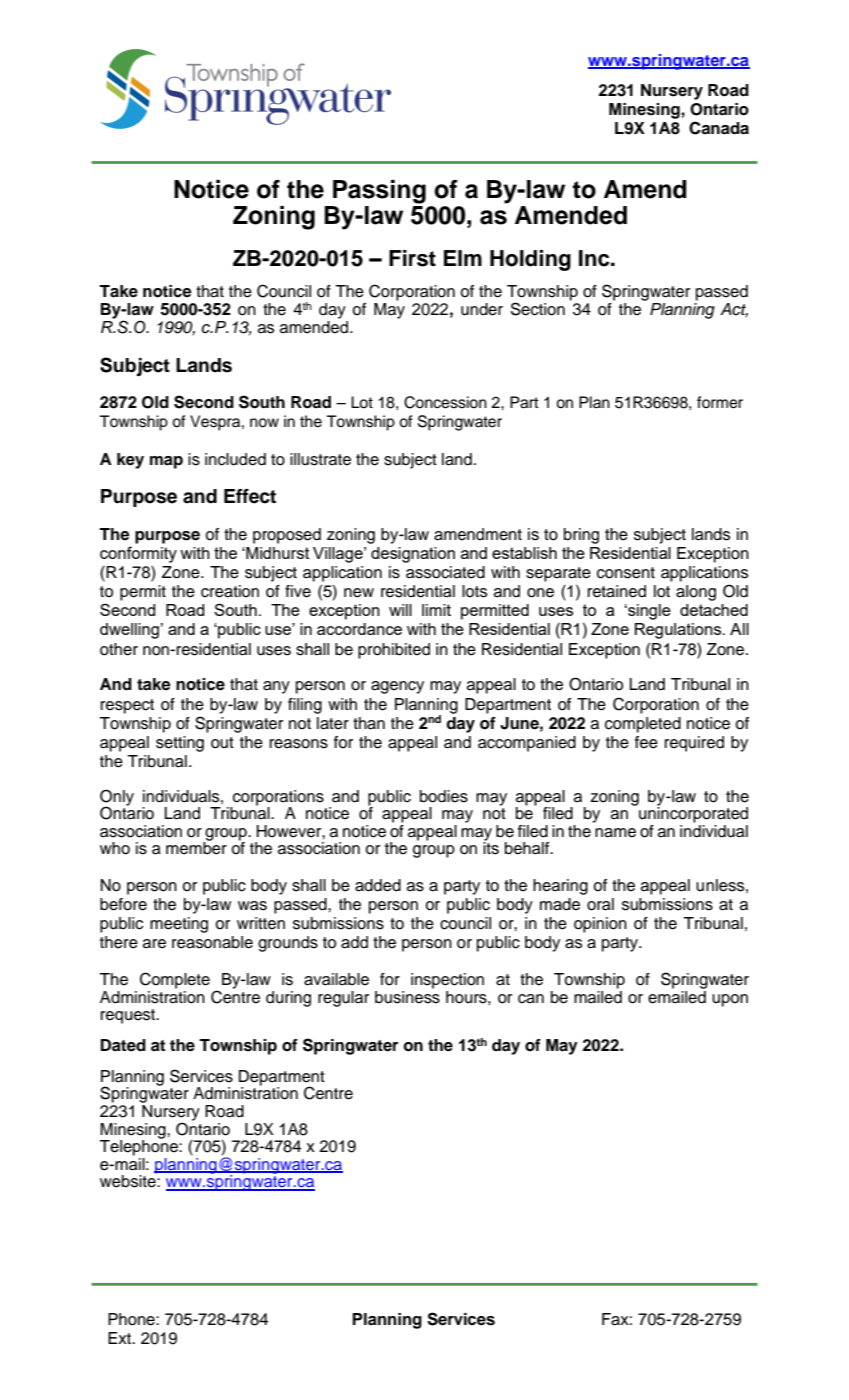  What do you see at coordinates (121, 1338) in the document?
I see `Ext` at bounding box center [121, 1338].
